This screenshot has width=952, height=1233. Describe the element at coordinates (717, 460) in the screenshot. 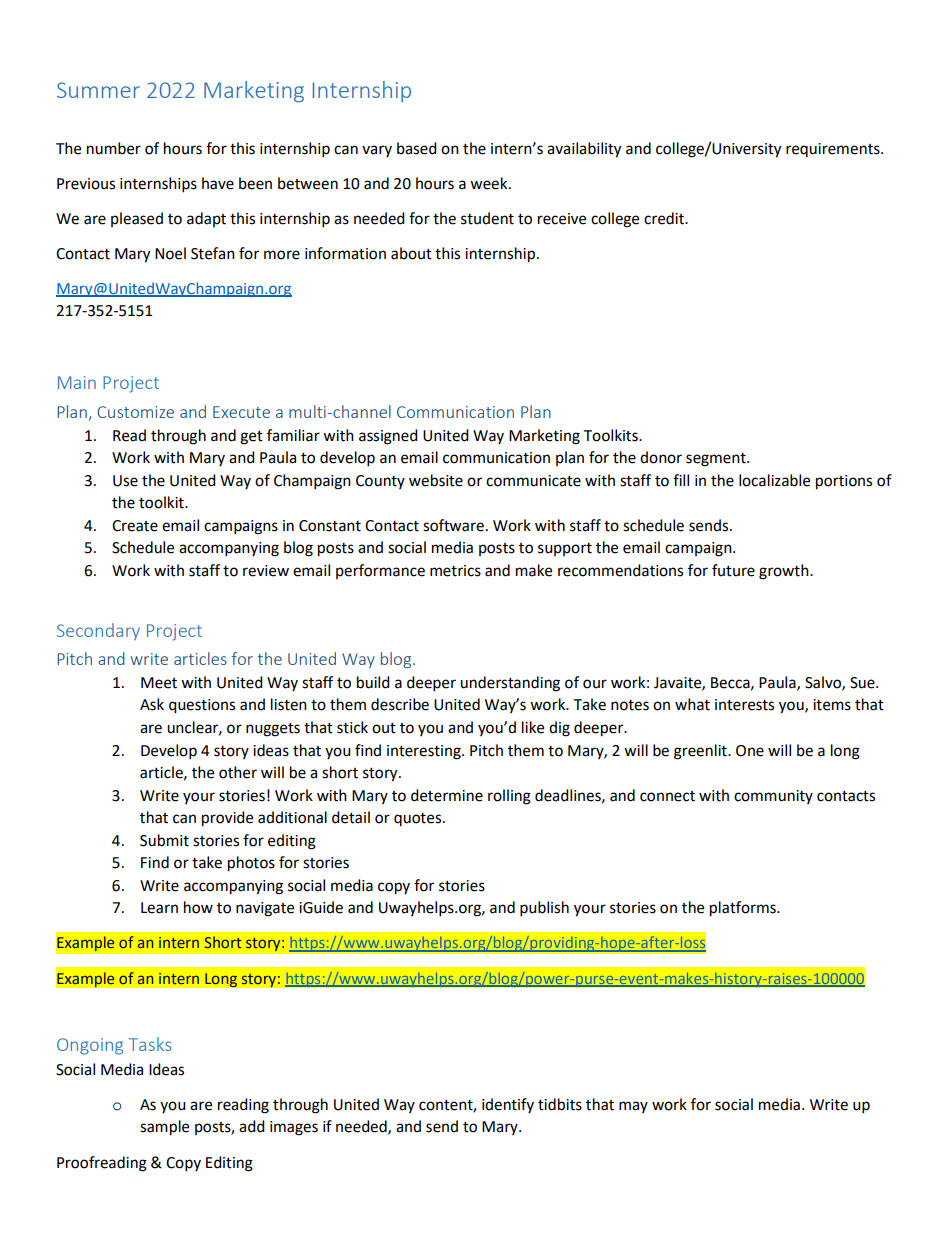

I see `segment` at that location.
